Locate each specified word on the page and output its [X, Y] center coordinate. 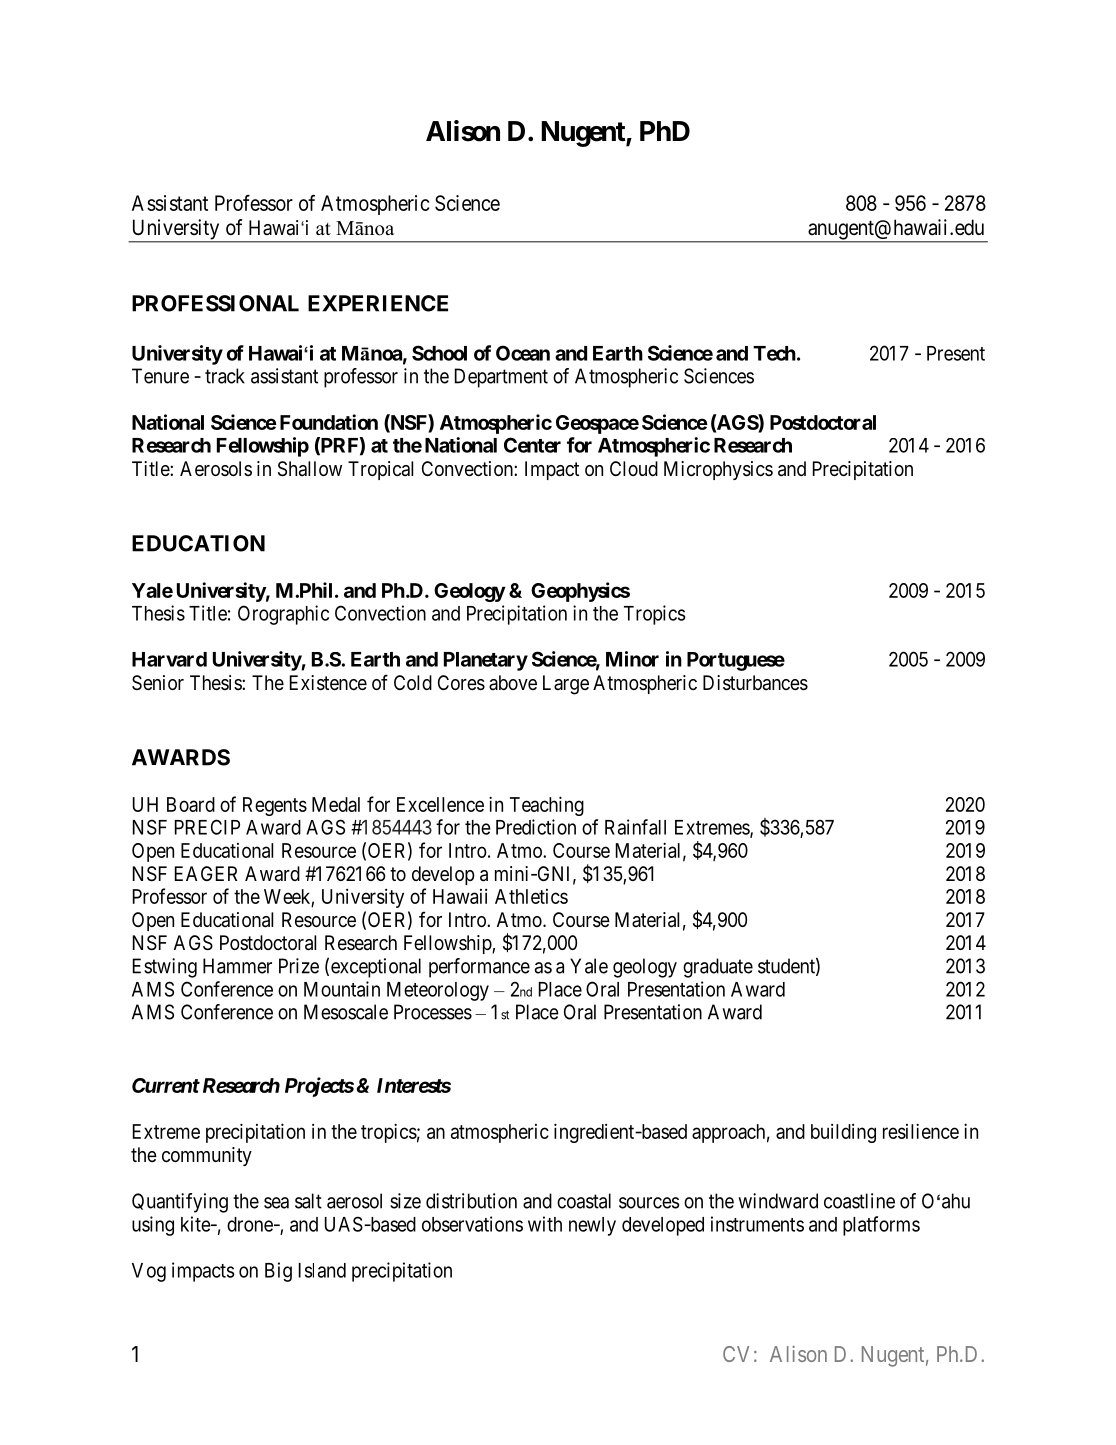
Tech [774, 353]
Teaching [547, 806]
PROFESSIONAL [215, 303]
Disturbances [755, 683]
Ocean [523, 353]
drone [251, 1224]
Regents [275, 806]
